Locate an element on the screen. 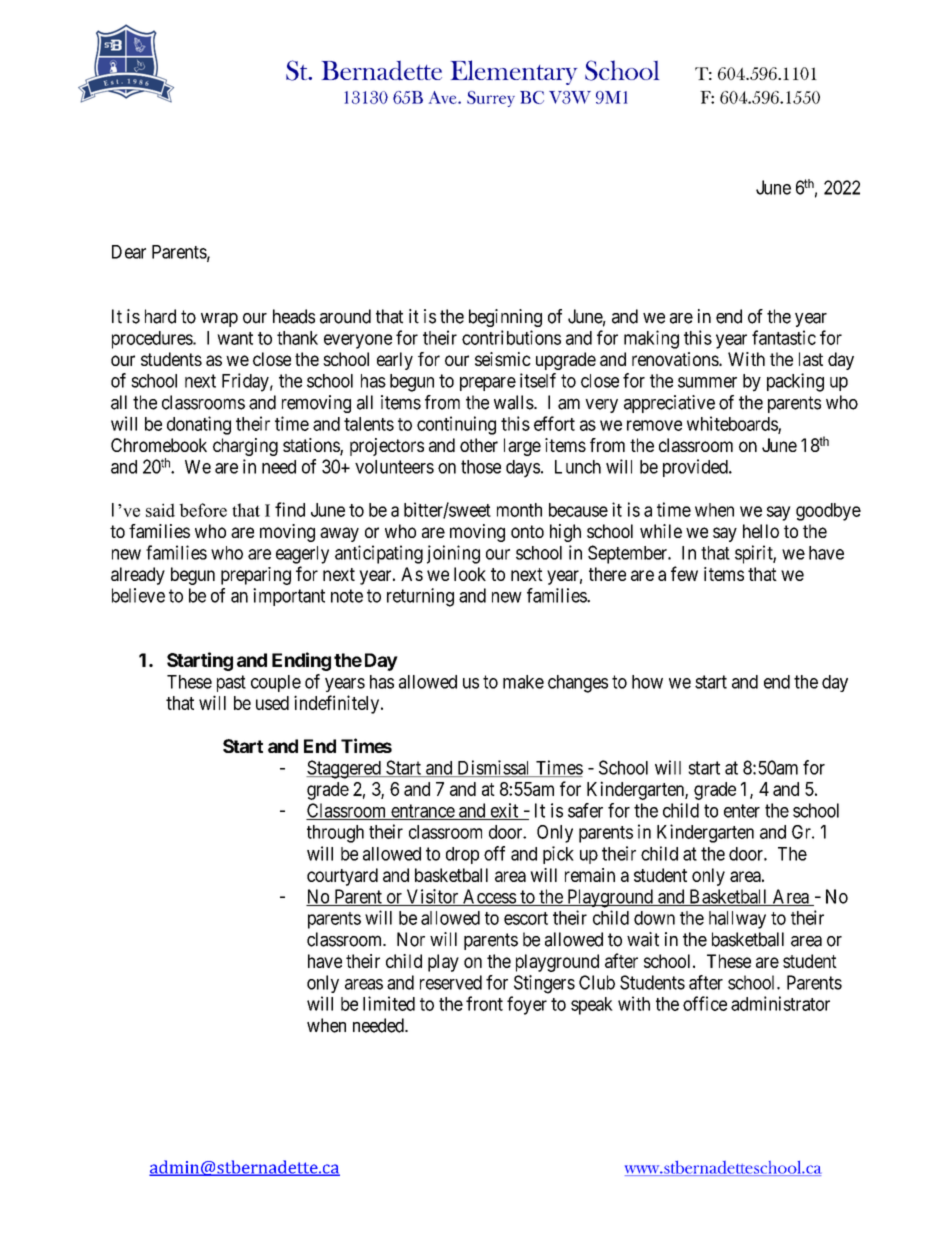 Image resolution: width=952 pixels, height=1233 pixels. returning is located at coordinates (420, 597).
